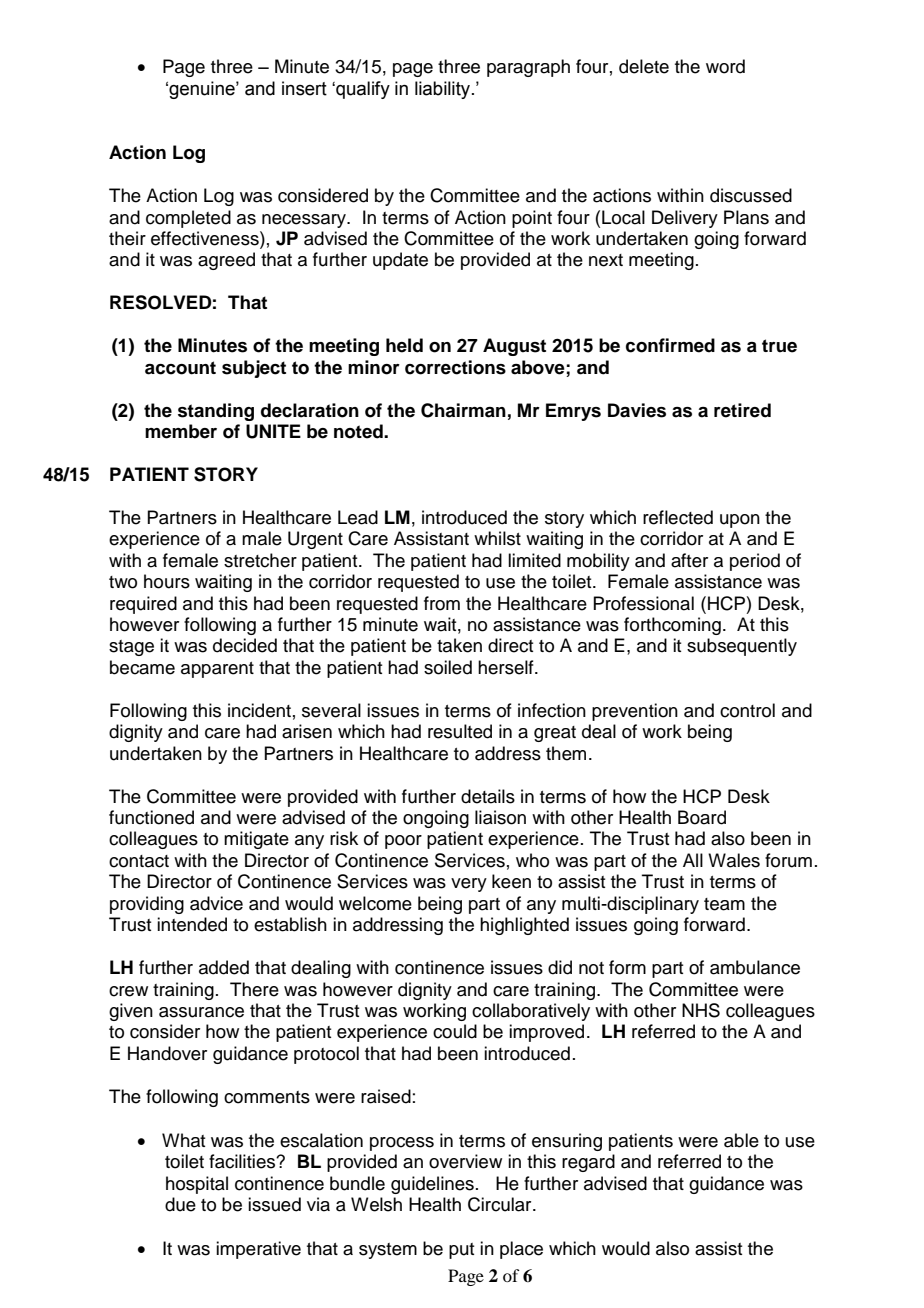 The image size is (924, 1308). I want to click on mitigate, so click(256, 840).
